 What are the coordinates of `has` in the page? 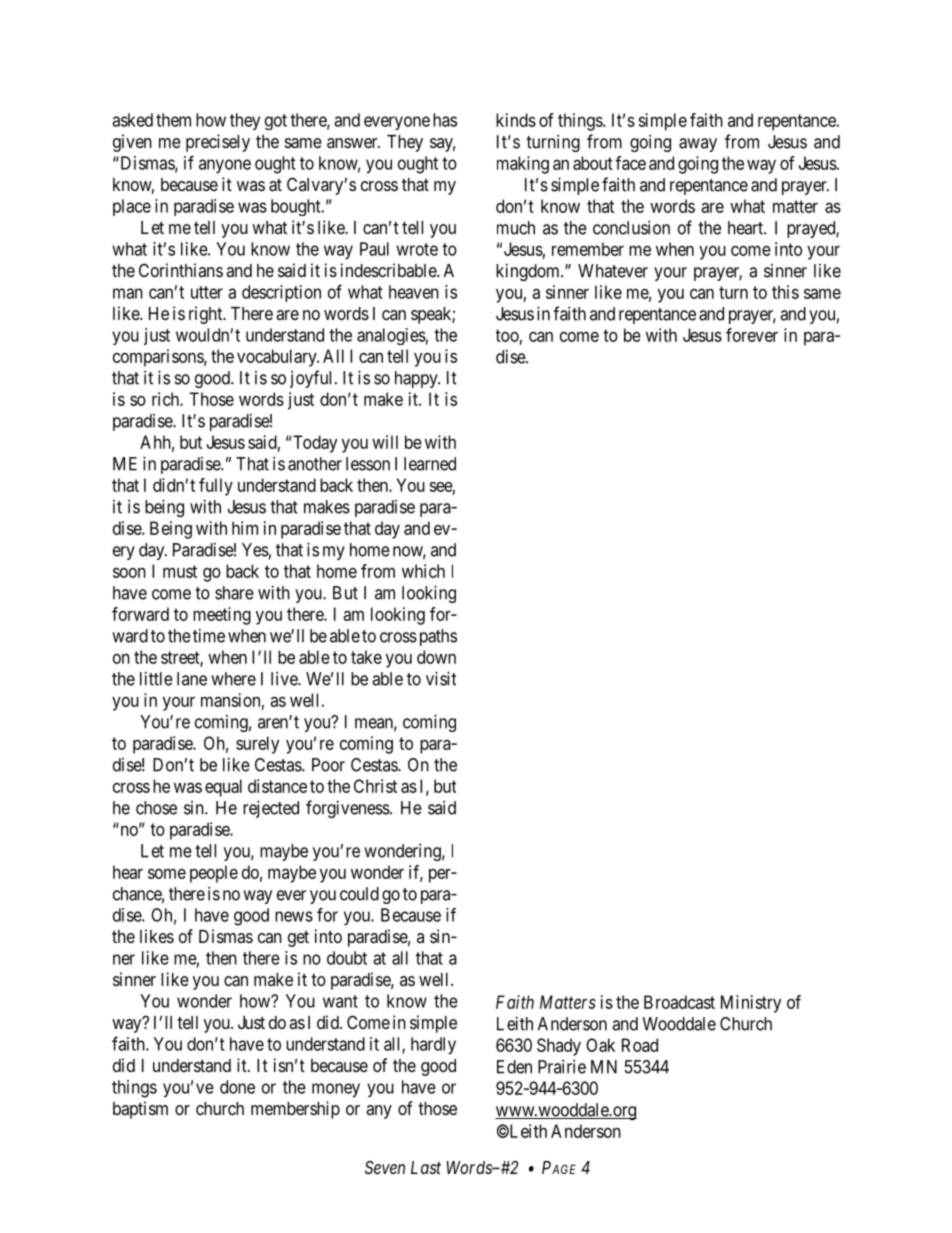 It's located at (445, 120).
